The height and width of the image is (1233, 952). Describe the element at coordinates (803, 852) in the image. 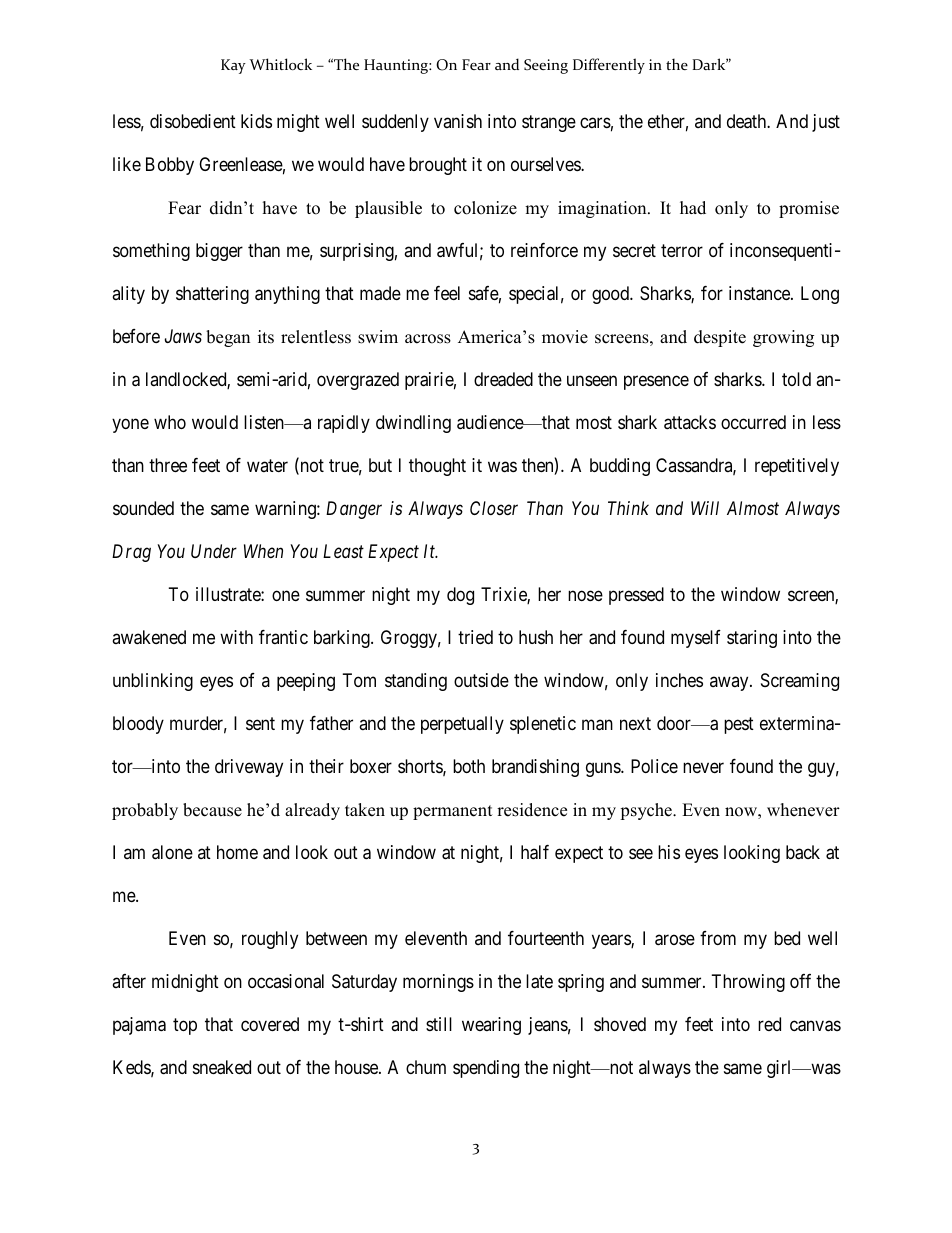

I see `back` at that location.
